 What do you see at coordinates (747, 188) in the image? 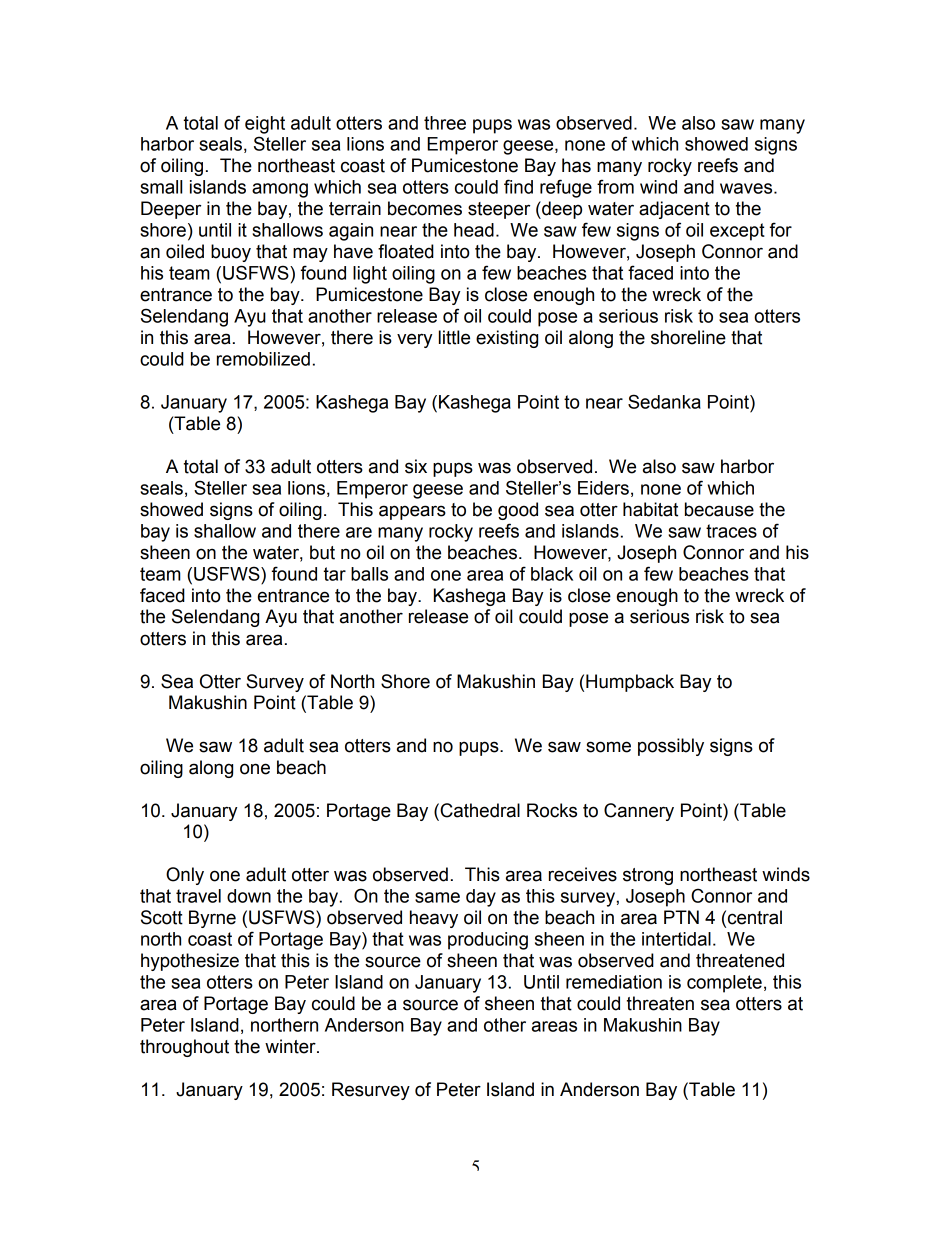
I see `waves` at bounding box center [747, 188].
